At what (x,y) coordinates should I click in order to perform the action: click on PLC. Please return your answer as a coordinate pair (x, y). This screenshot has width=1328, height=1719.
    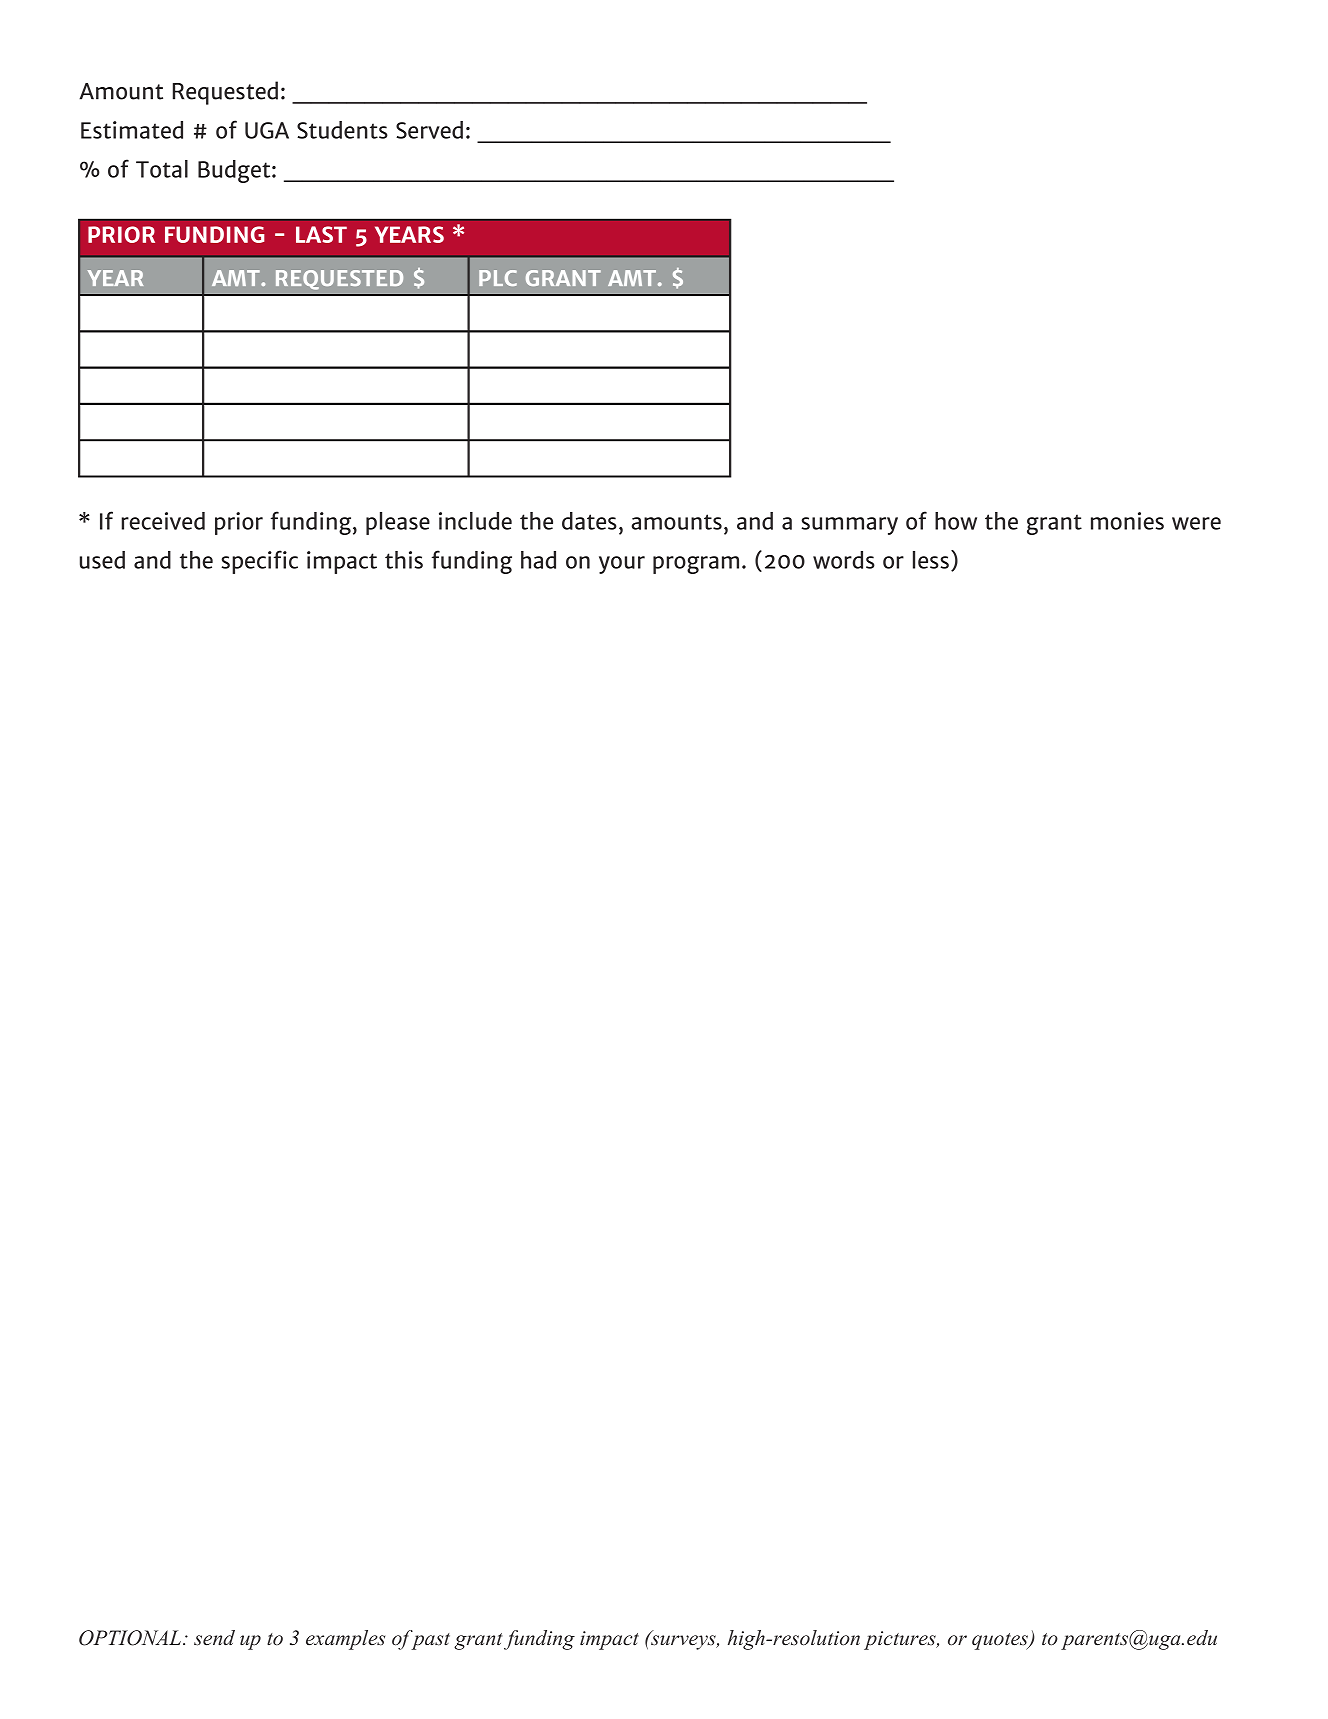
    Looking at the image, I should click on (498, 278).
